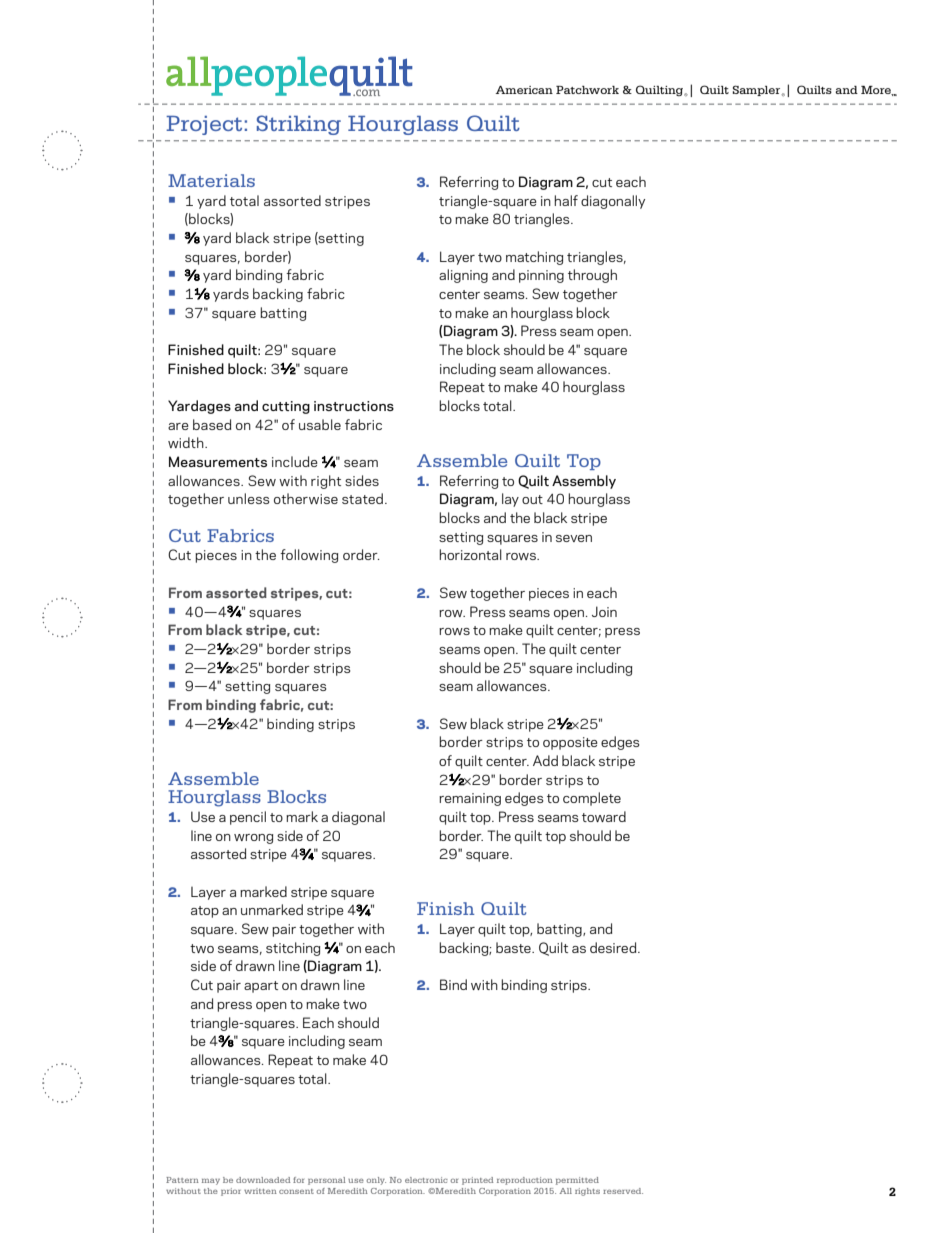 The image size is (952, 1233). What do you see at coordinates (592, 276) in the document?
I see `through` at bounding box center [592, 276].
